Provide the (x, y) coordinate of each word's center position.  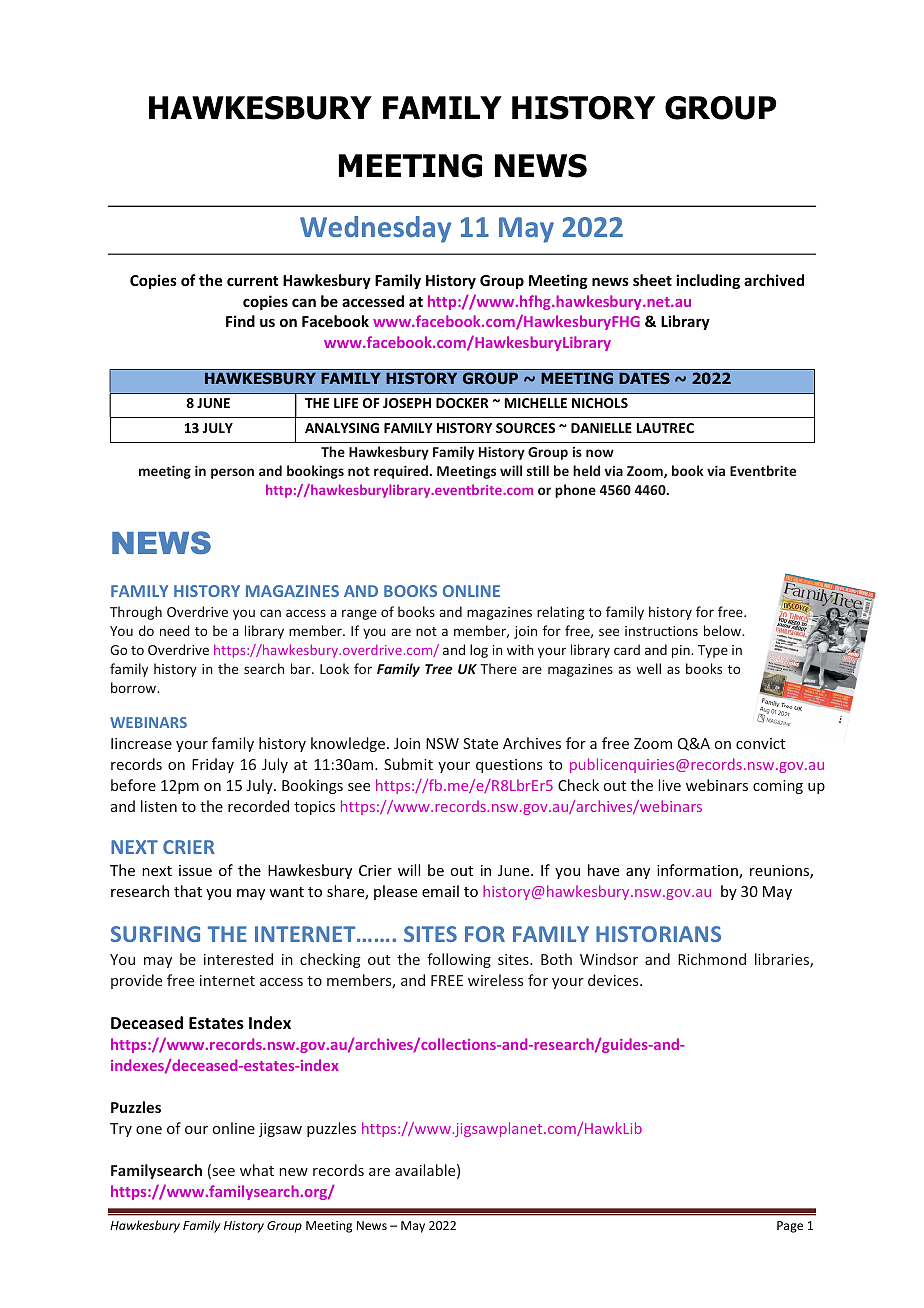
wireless (495, 980)
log (479, 651)
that (188, 891)
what (257, 1170)
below (724, 630)
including (708, 281)
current (252, 281)
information (698, 871)
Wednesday (375, 229)
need (175, 630)
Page (790, 1227)
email (440, 891)
